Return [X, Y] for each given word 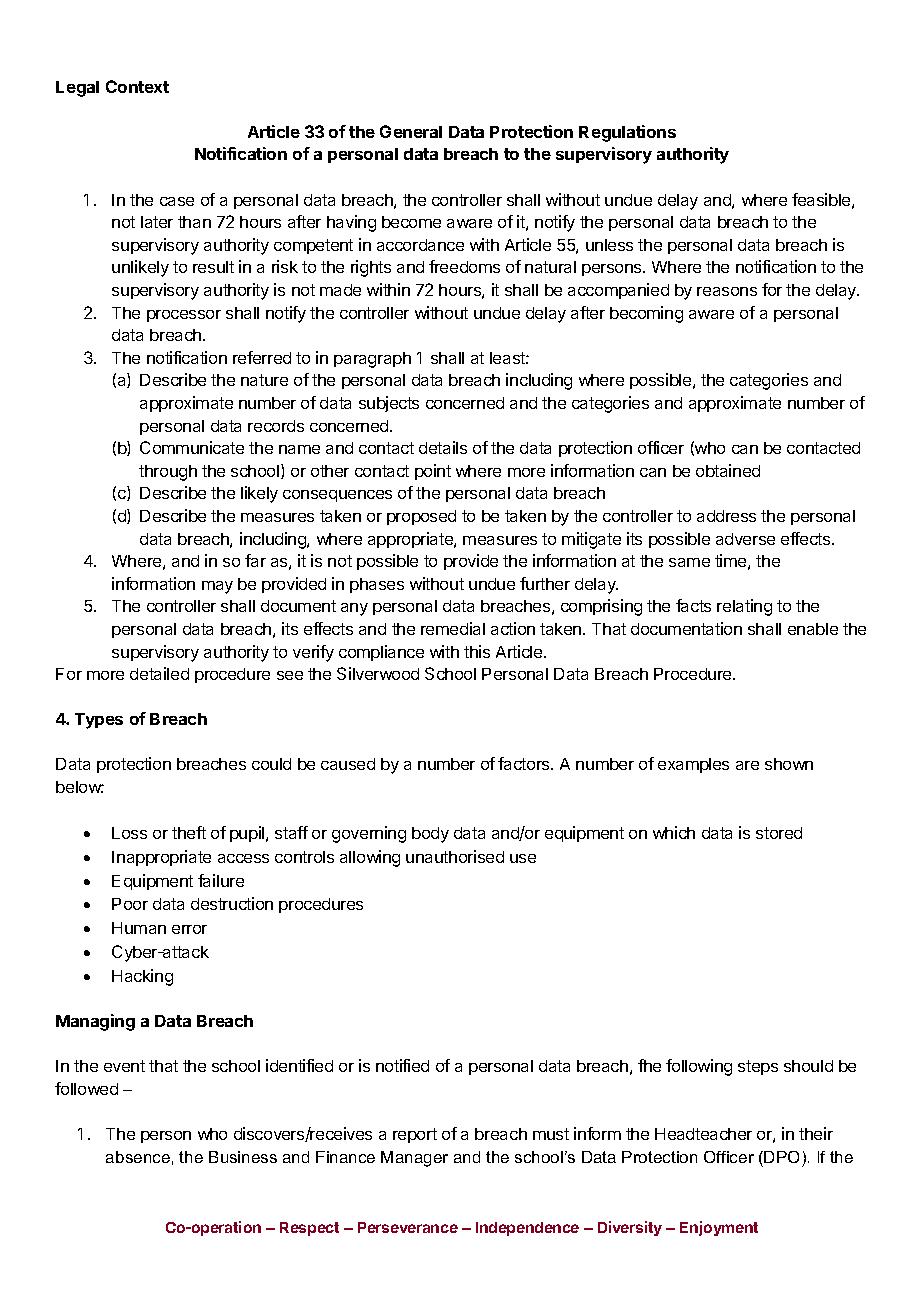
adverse [745, 539]
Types [99, 721]
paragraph [372, 360]
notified [402, 1065]
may [217, 587]
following [699, 1067]
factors [525, 763]
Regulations [627, 133]
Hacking [142, 977]
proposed [421, 517]
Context [137, 86]
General [411, 131]
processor [184, 316]
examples [693, 765]
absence [138, 1157]
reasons [727, 291]
